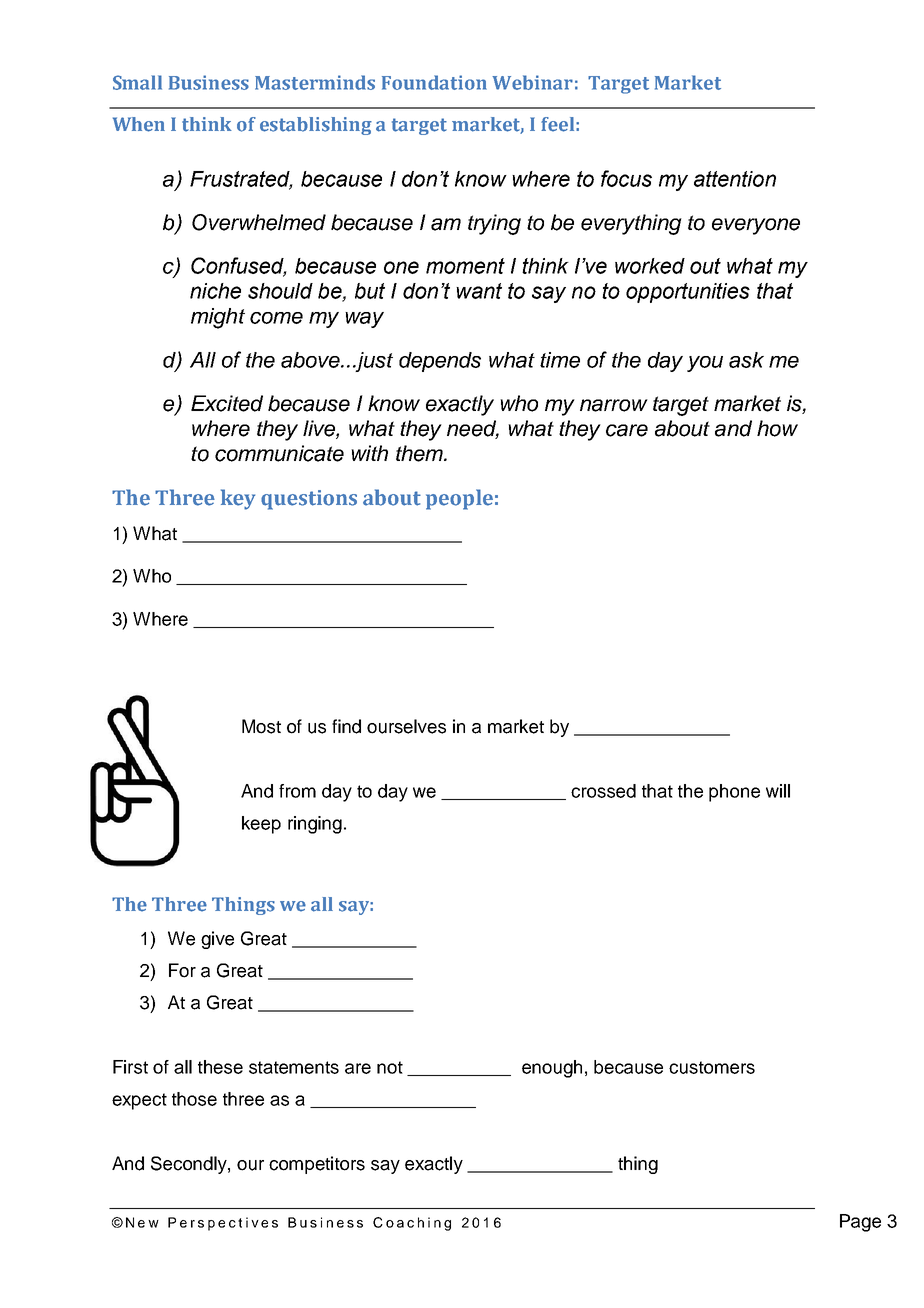 The height and width of the screenshot is (1308, 924). I want to click on ask, so click(746, 360).
